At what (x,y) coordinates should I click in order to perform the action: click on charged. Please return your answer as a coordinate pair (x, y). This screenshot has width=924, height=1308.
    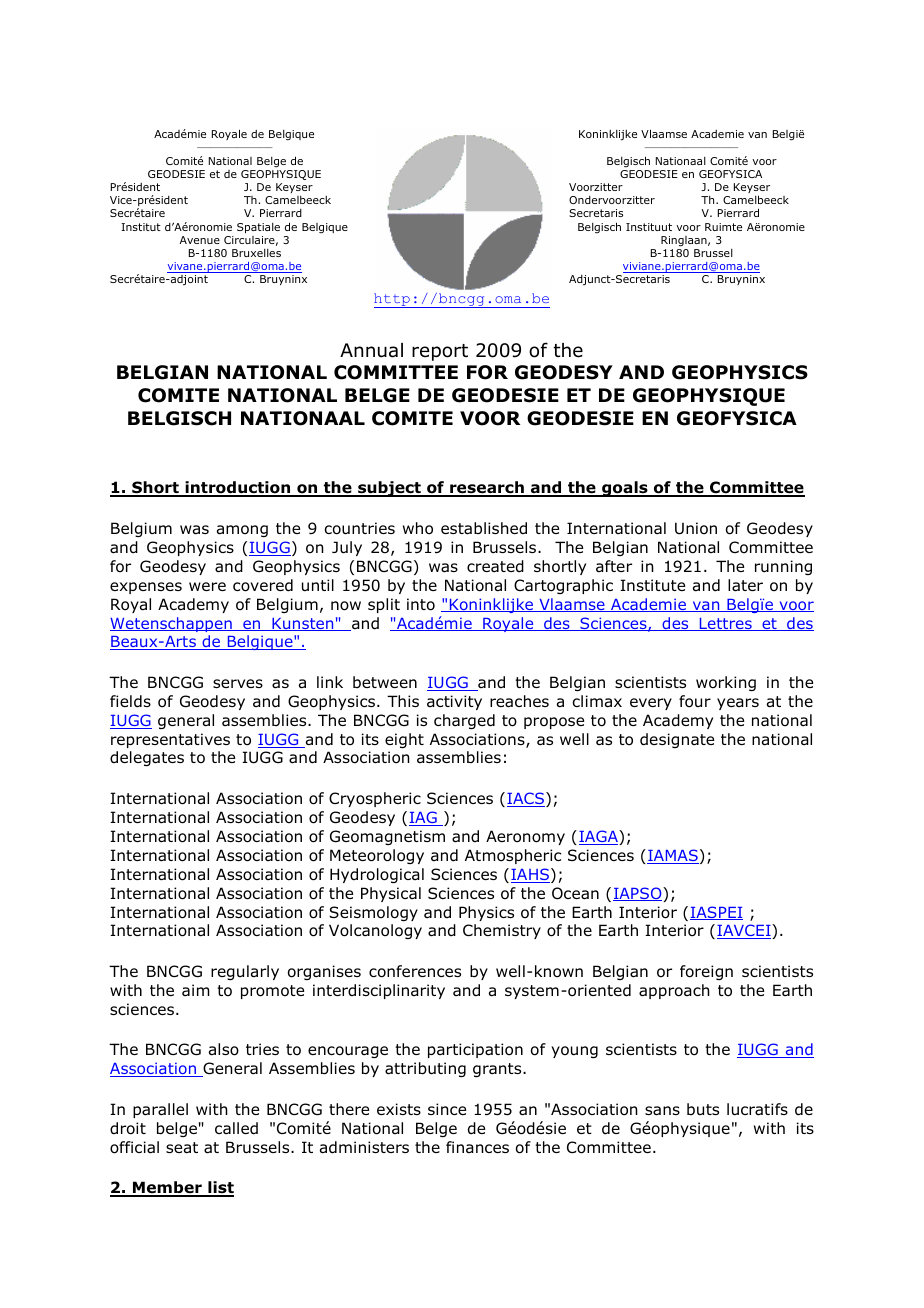
    Looking at the image, I should click on (464, 721).
